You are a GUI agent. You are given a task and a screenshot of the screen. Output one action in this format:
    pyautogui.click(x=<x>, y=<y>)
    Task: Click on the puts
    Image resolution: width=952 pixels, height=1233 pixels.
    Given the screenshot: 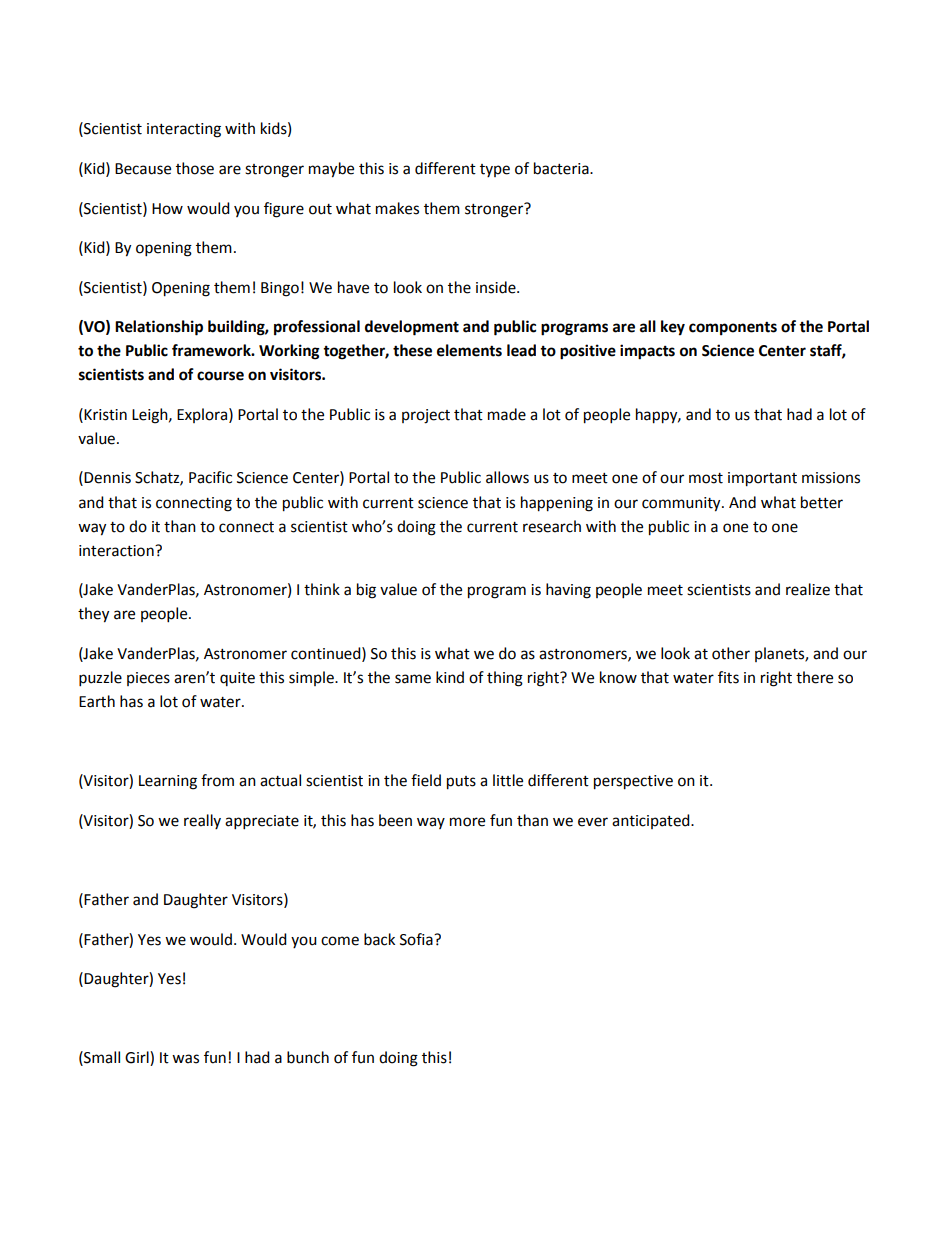 What is the action you would take?
    pyautogui.click(x=461, y=783)
